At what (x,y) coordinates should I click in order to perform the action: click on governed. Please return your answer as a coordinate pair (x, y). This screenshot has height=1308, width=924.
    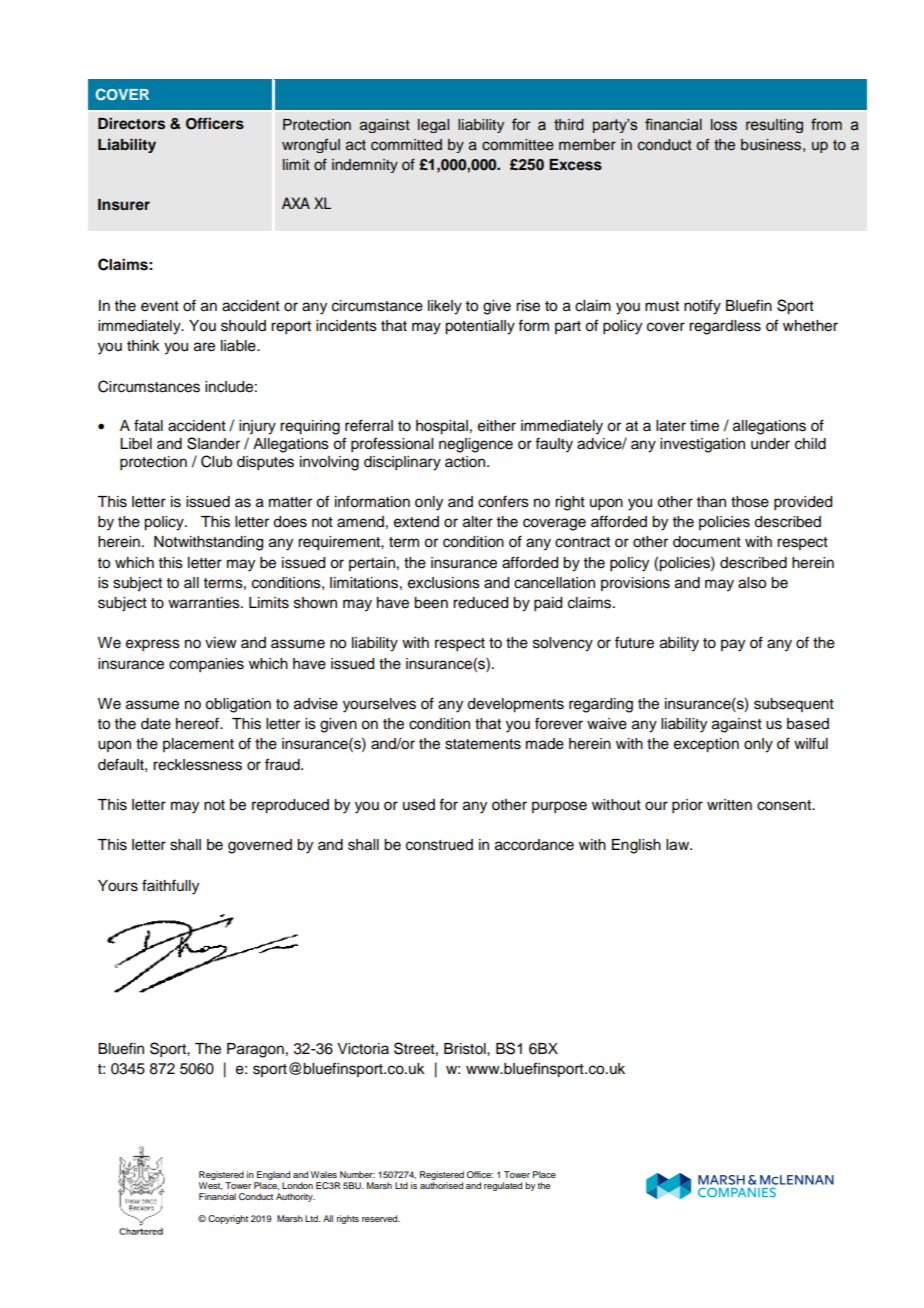
    Looking at the image, I should click on (260, 846).
